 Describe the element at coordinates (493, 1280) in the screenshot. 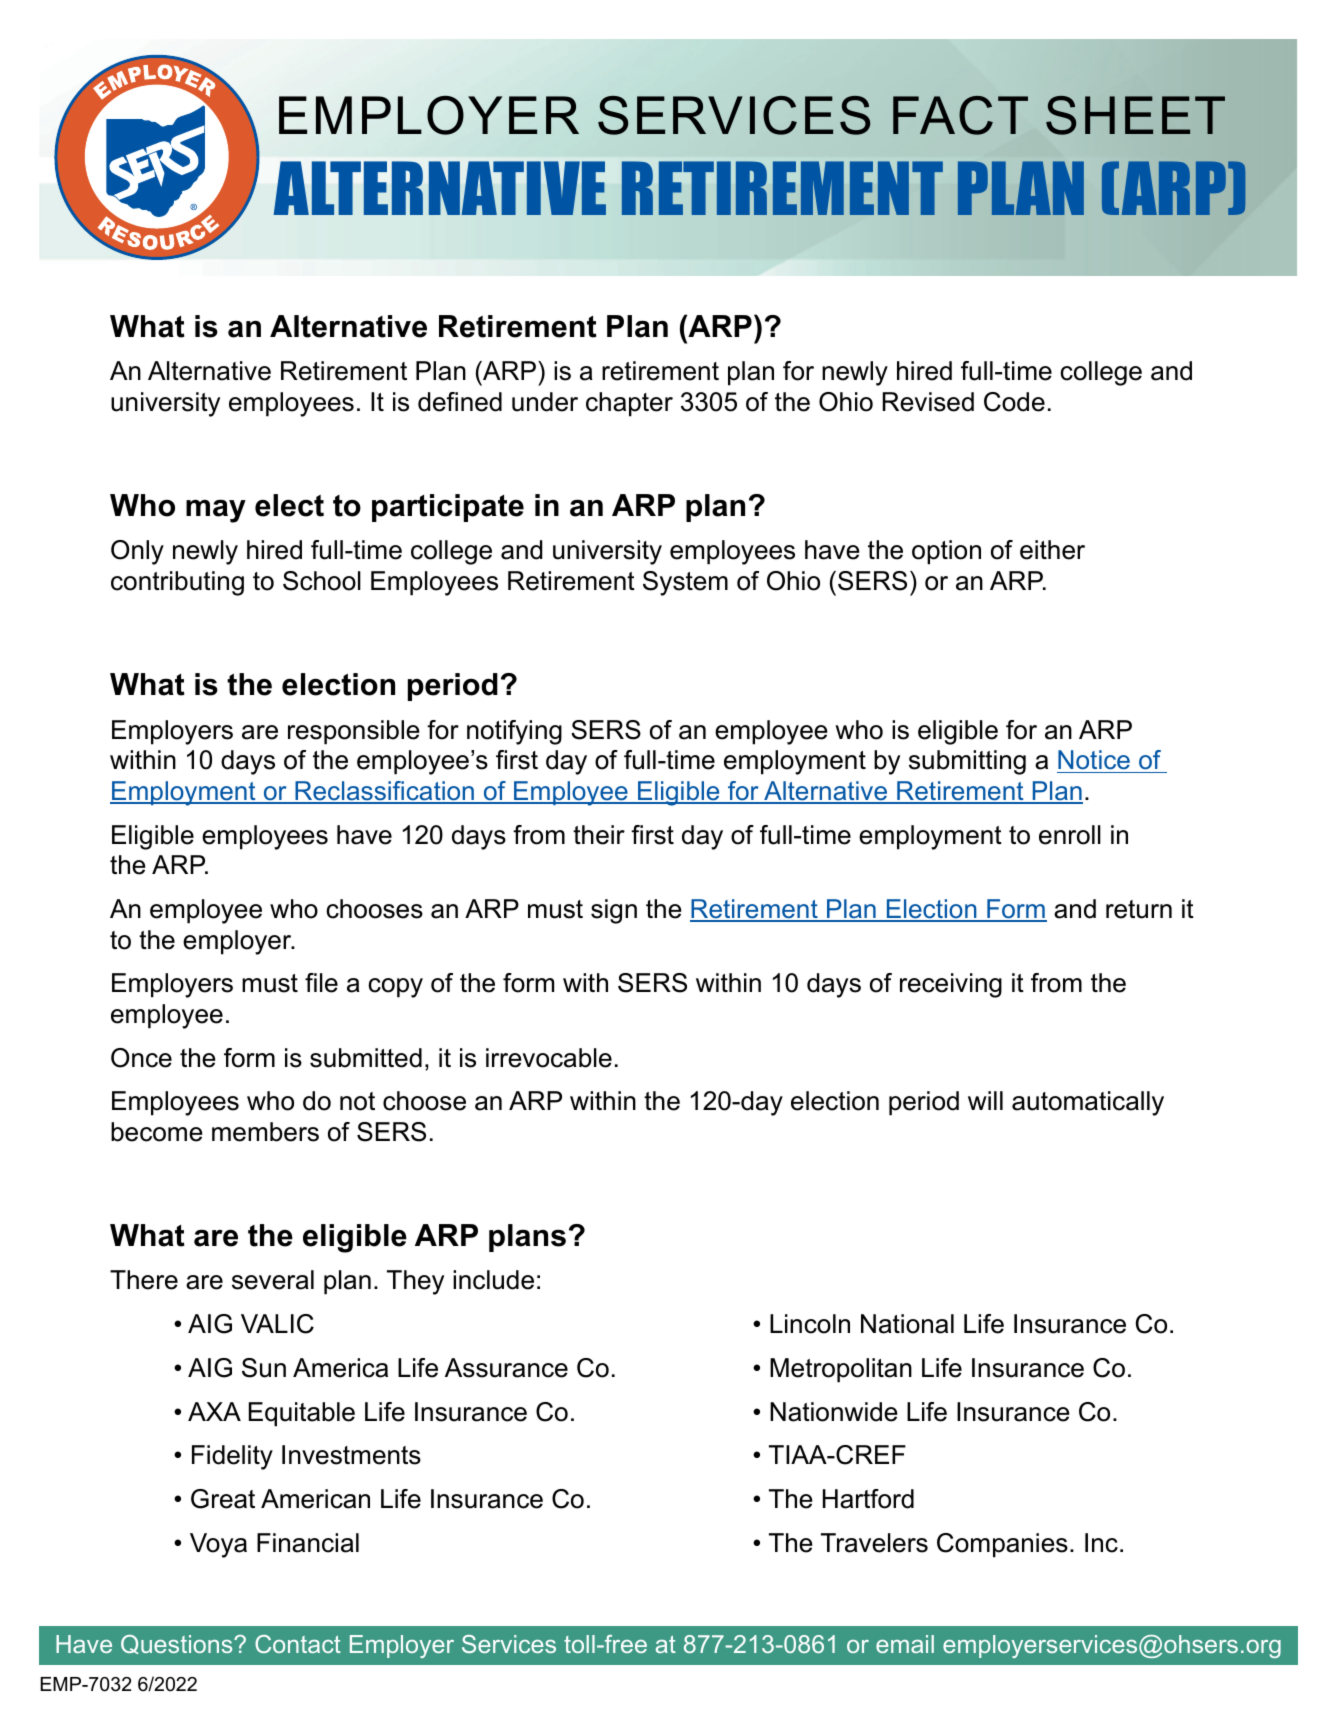

I see `include` at that location.
